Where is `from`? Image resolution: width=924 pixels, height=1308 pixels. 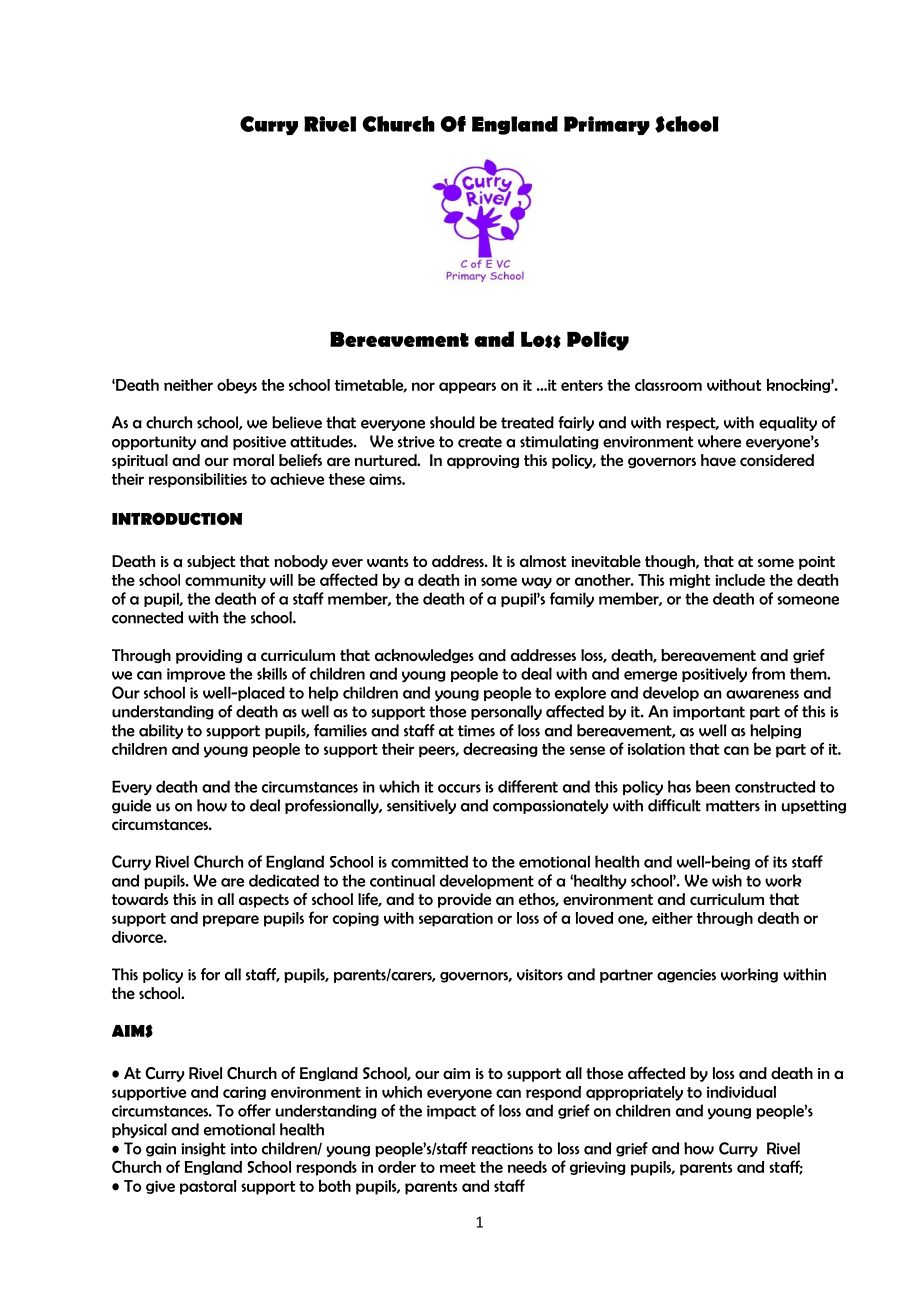
from is located at coordinates (768, 673).
